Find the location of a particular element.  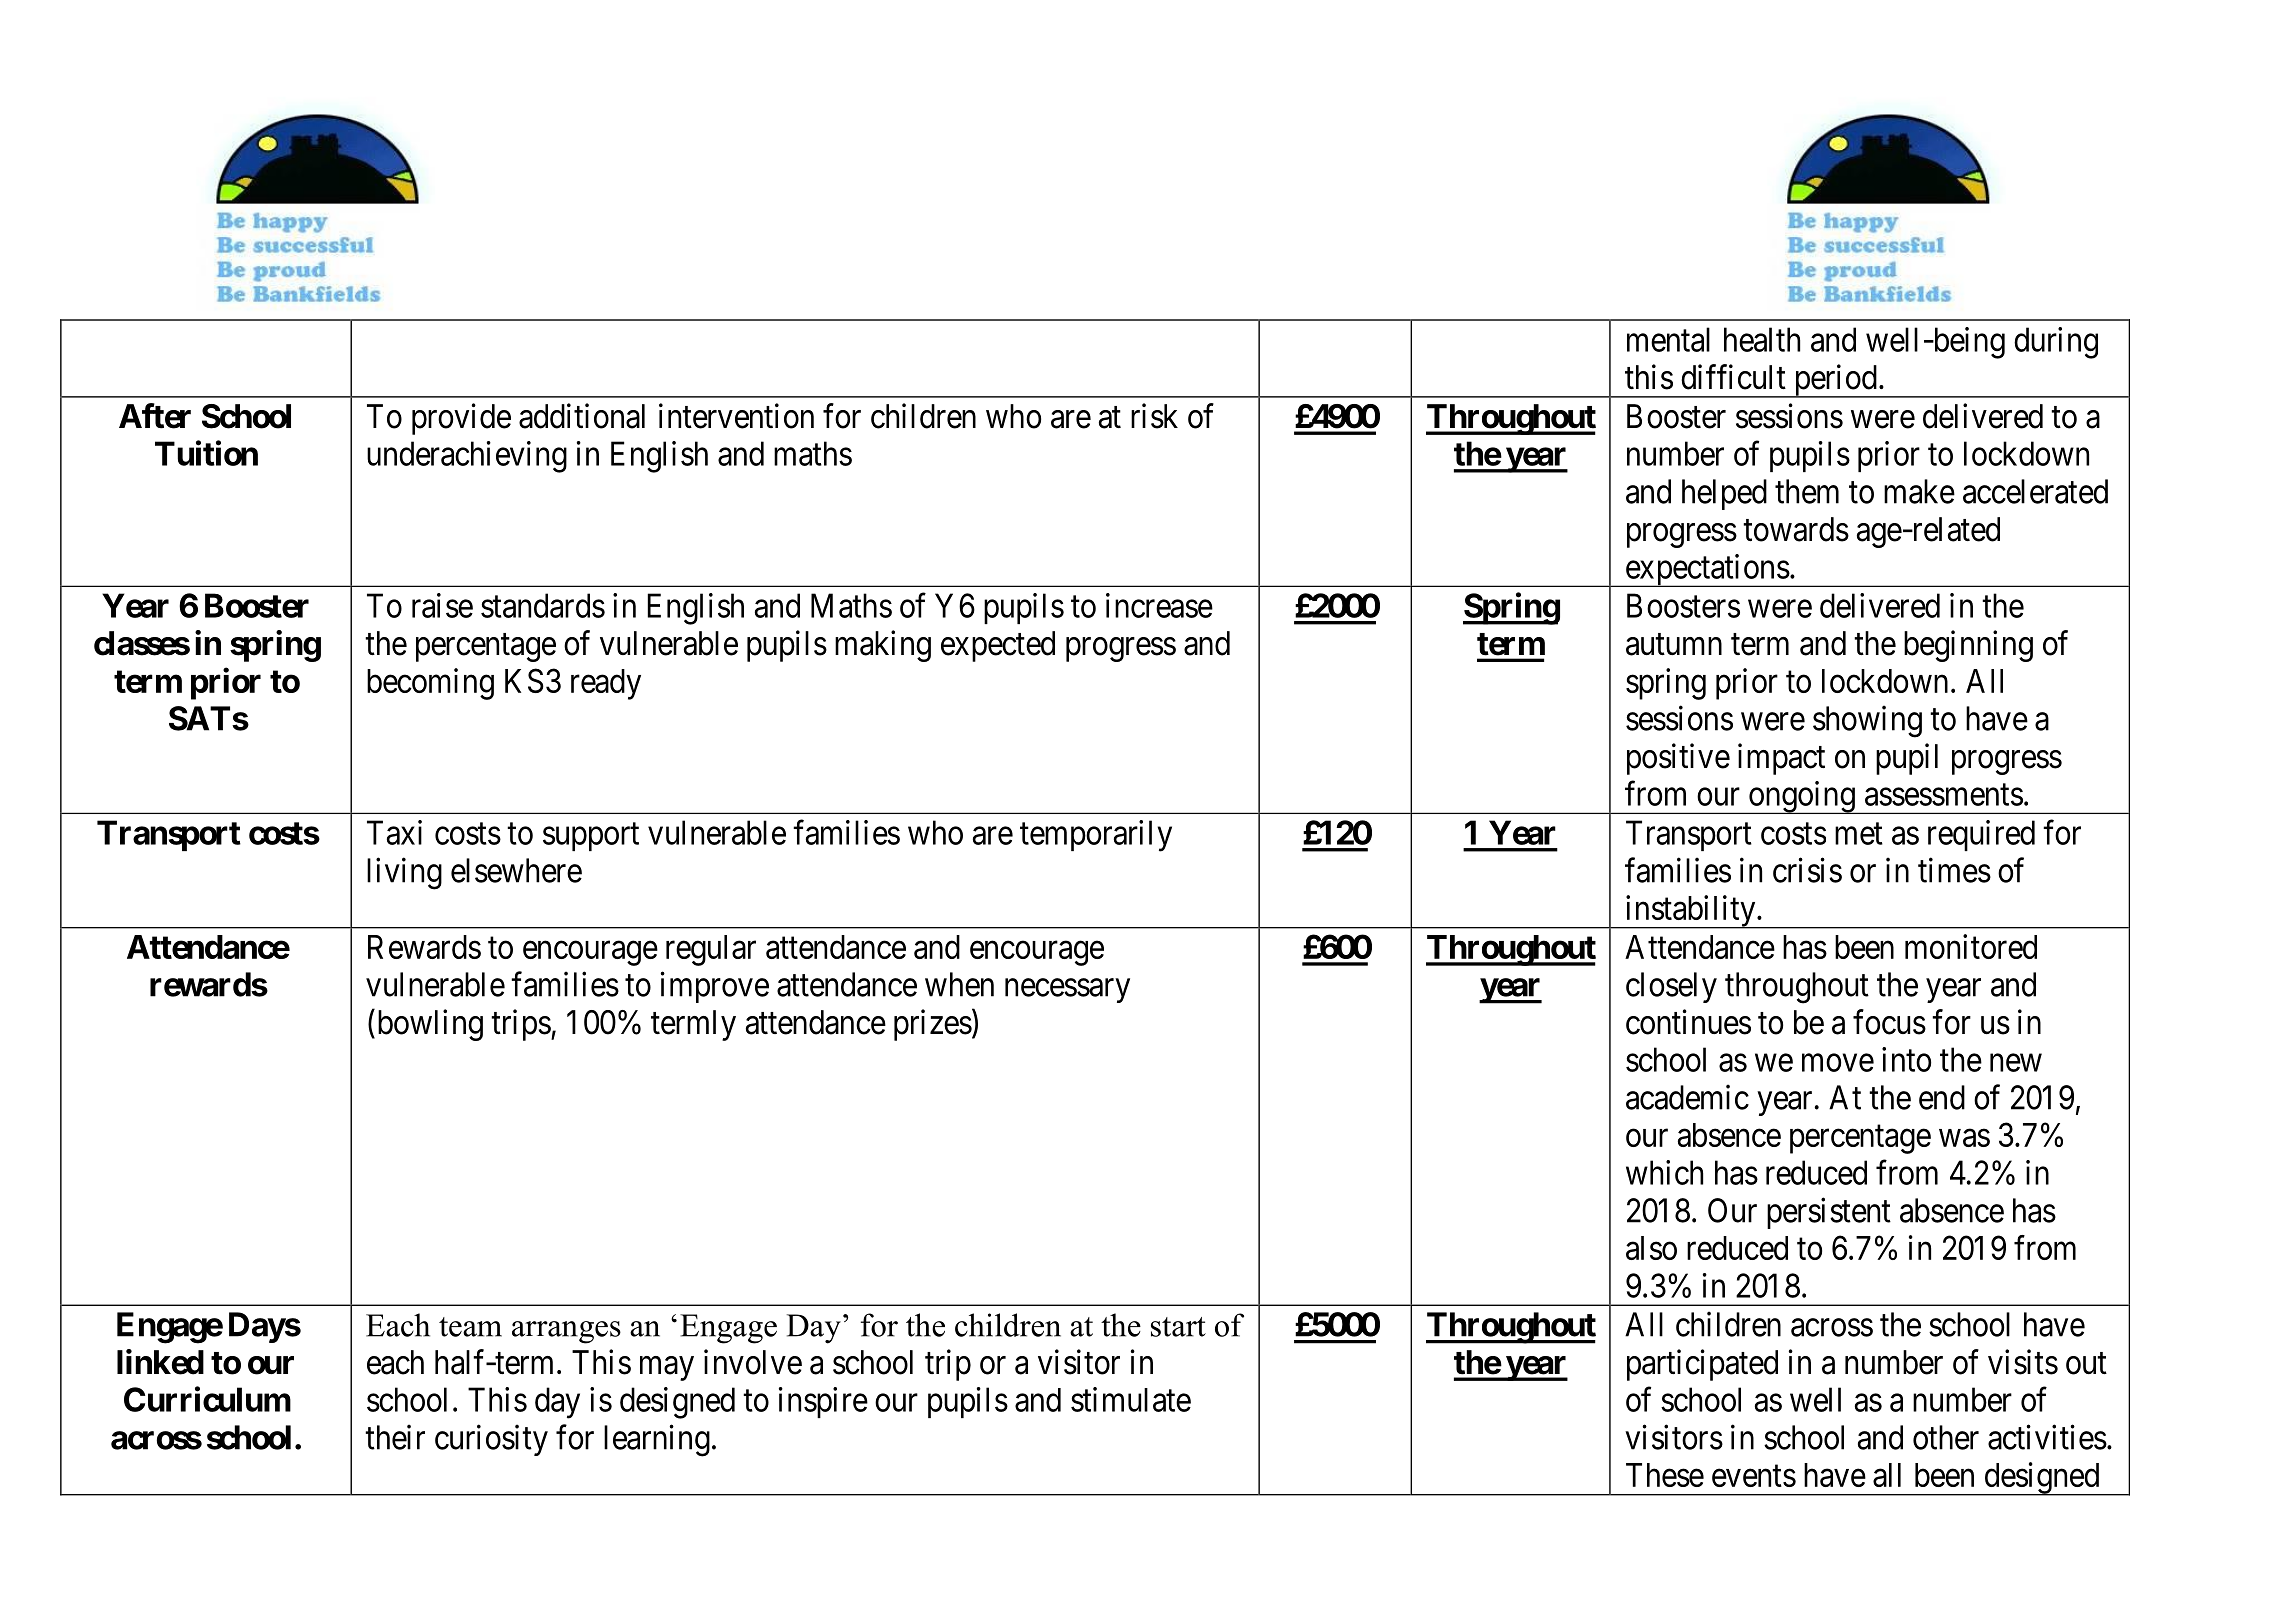

becoming is located at coordinates (430, 684).
